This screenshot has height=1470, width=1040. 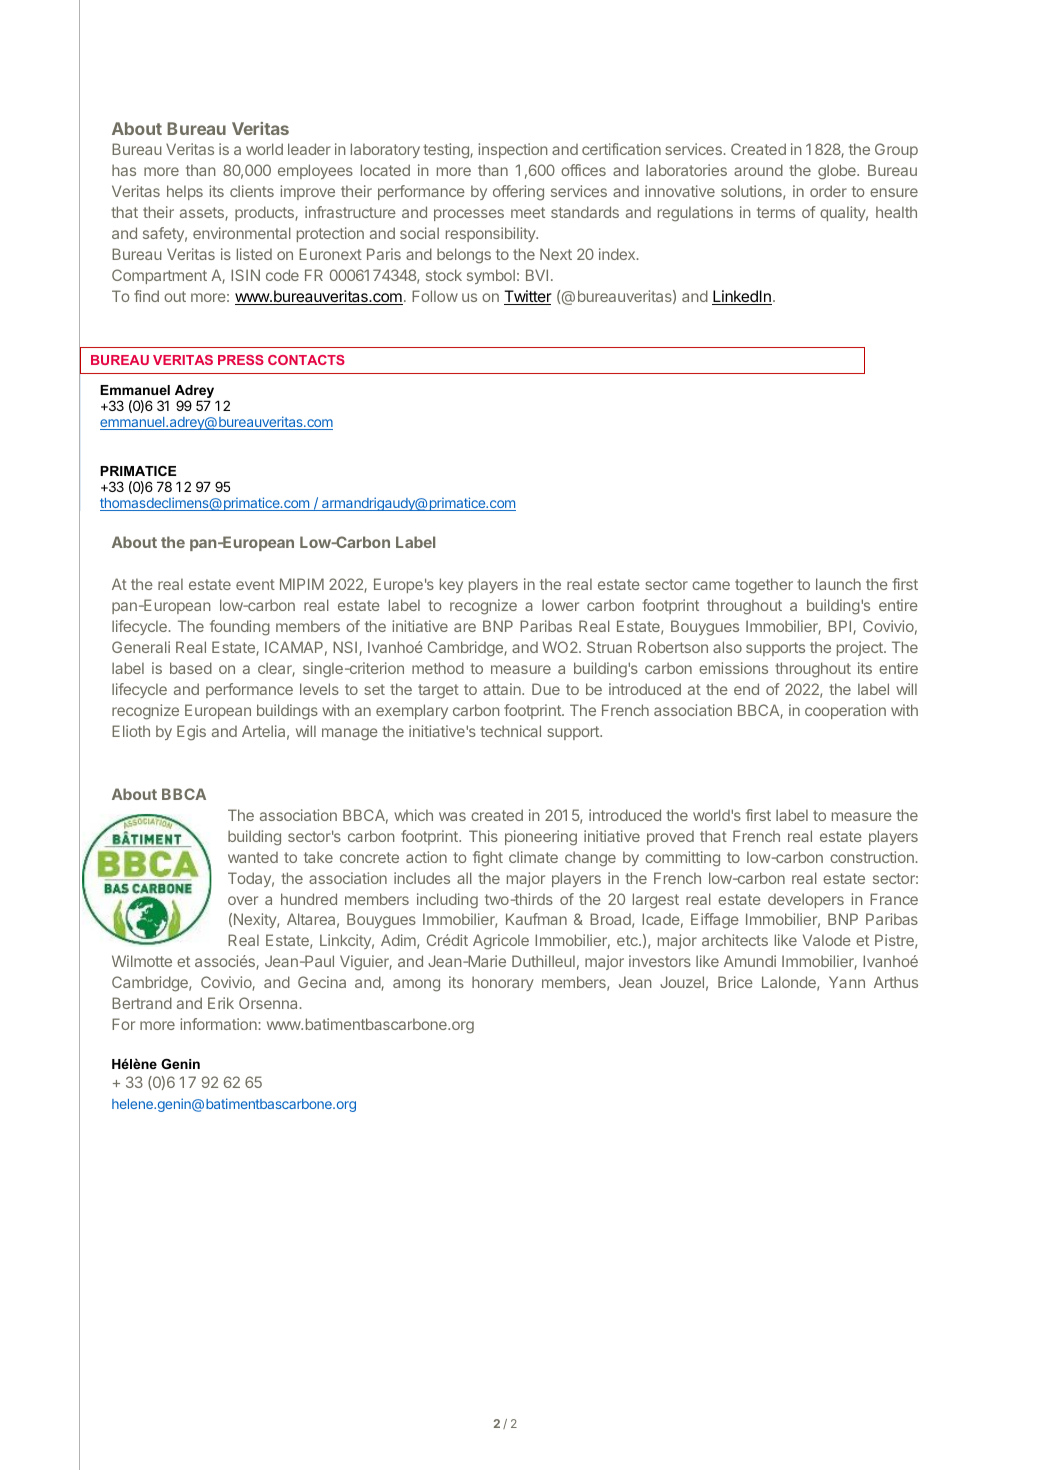 What do you see at coordinates (518, 193) in the screenshot?
I see `offering` at bounding box center [518, 193].
